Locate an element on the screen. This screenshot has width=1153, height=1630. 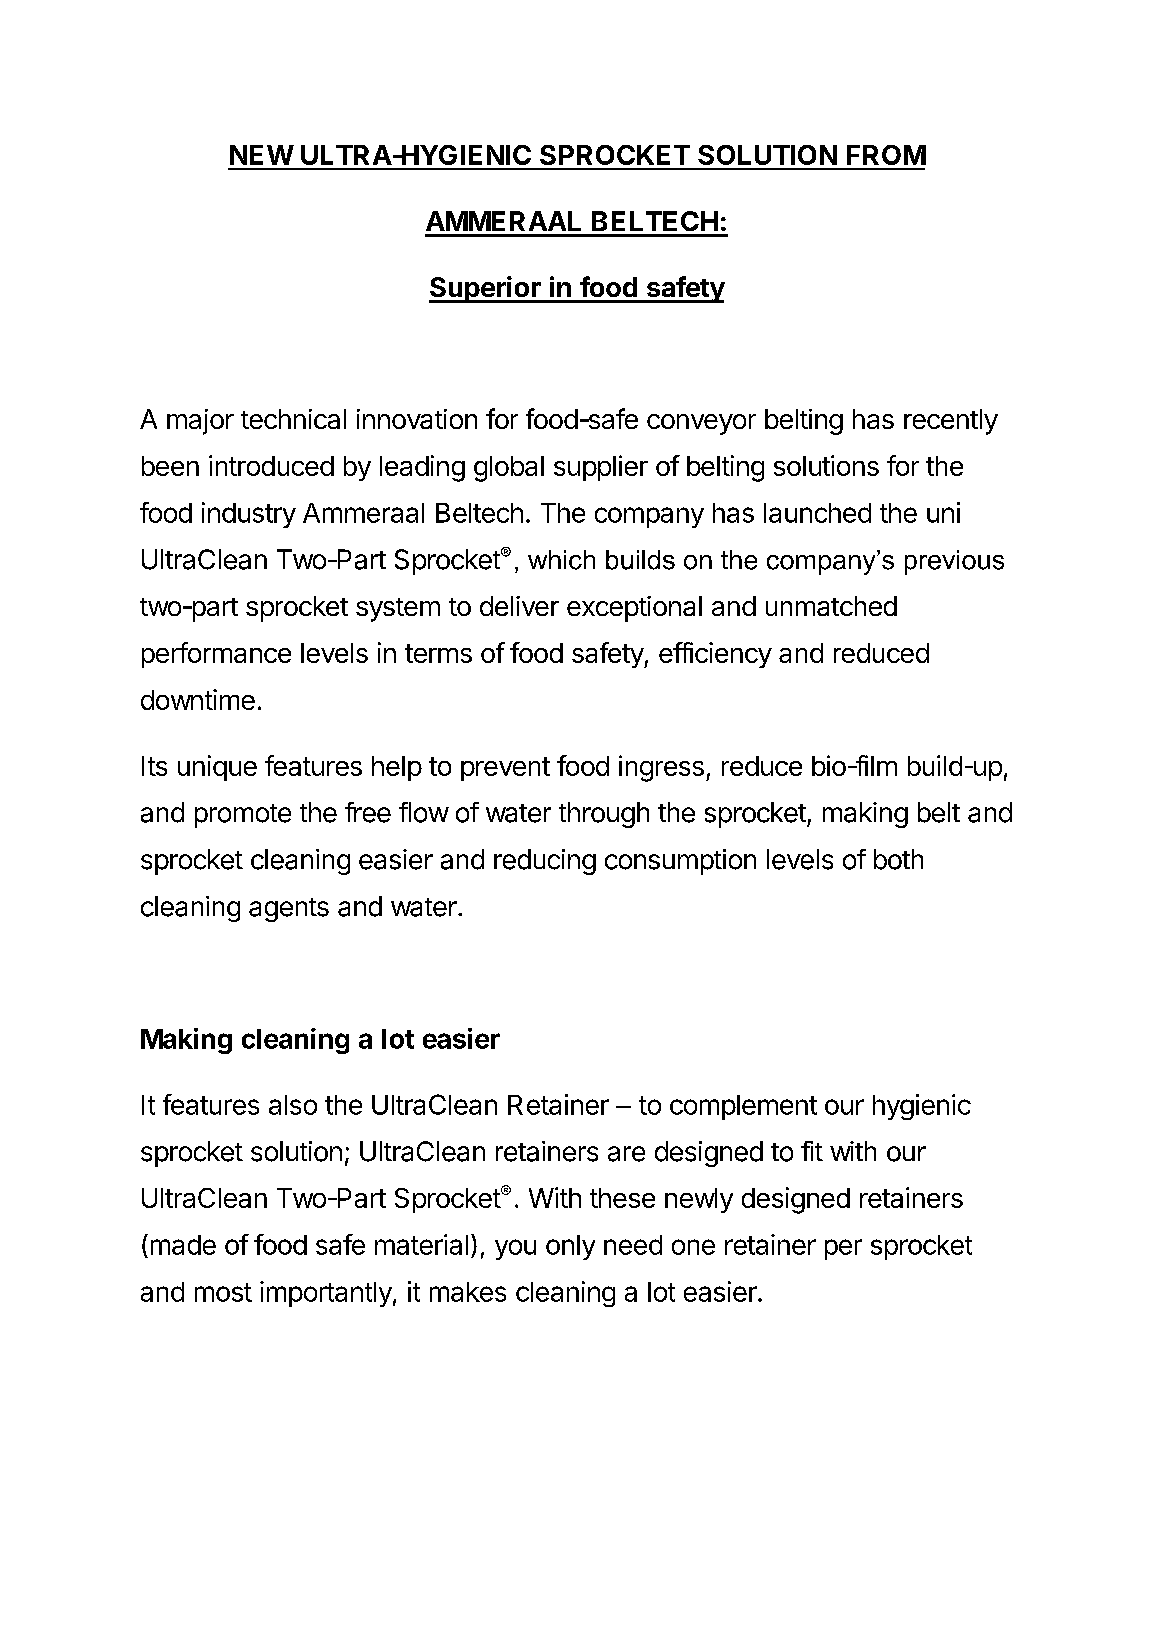
technical is located at coordinates (293, 419).
